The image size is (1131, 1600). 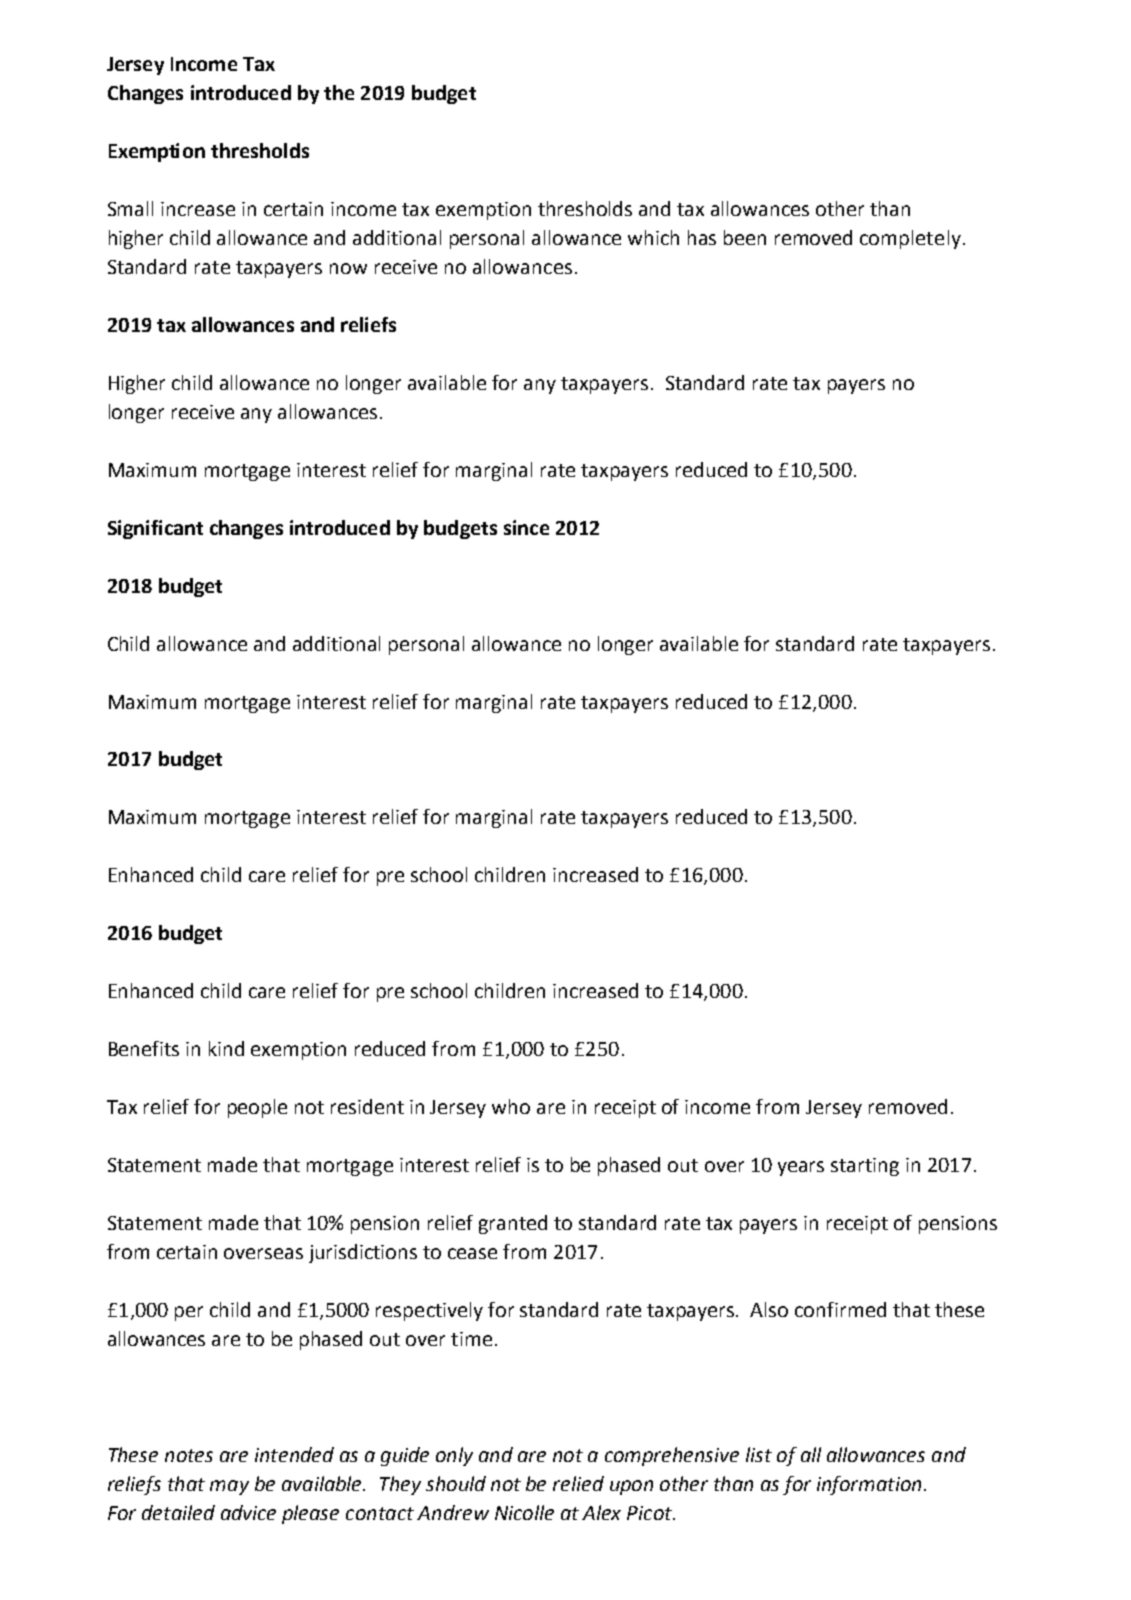 What do you see at coordinates (226, 1048) in the image?
I see `kind` at bounding box center [226, 1048].
